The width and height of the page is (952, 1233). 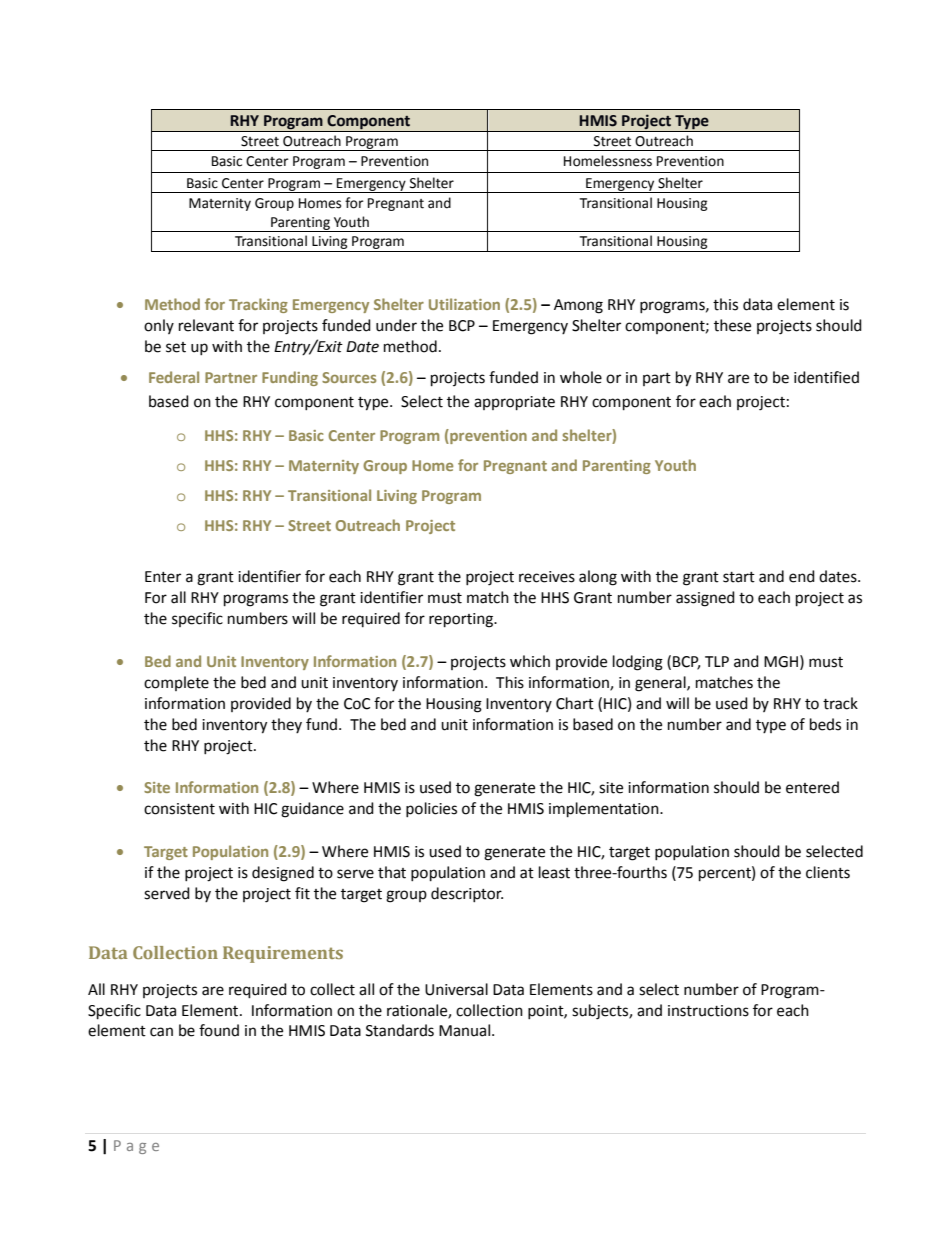 I want to click on beds, so click(x=825, y=724).
